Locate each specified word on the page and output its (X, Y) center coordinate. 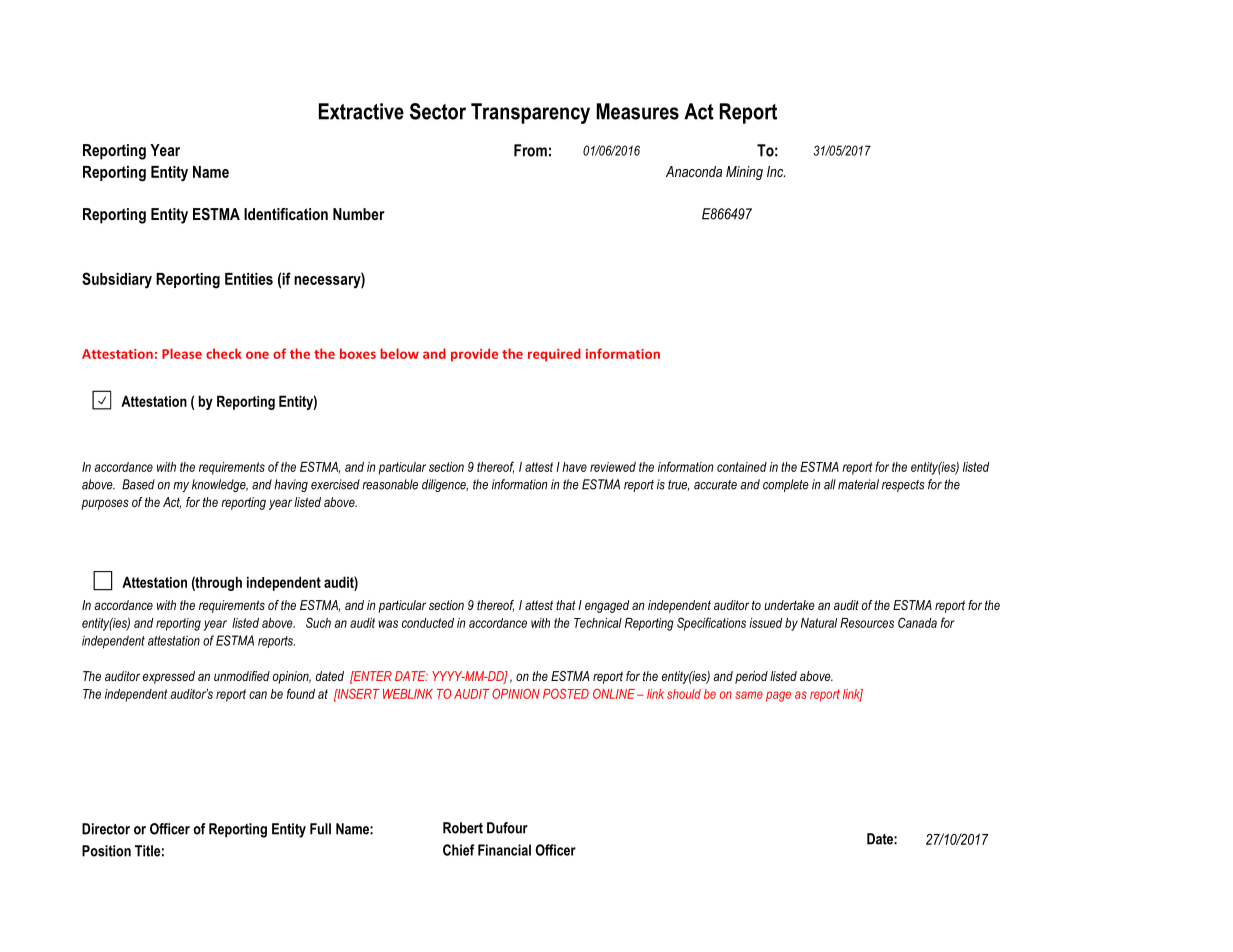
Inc (776, 171)
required (554, 355)
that (566, 605)
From (530, 150)
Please (182, 353)
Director (106, 829)
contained (742, 467)
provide (474, 355)
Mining (744, 173)
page (778, 696)
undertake (789, 605)
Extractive (361, 111)
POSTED (566, 694)
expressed (169, 677)
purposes (105, 504)
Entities (249, 279)
